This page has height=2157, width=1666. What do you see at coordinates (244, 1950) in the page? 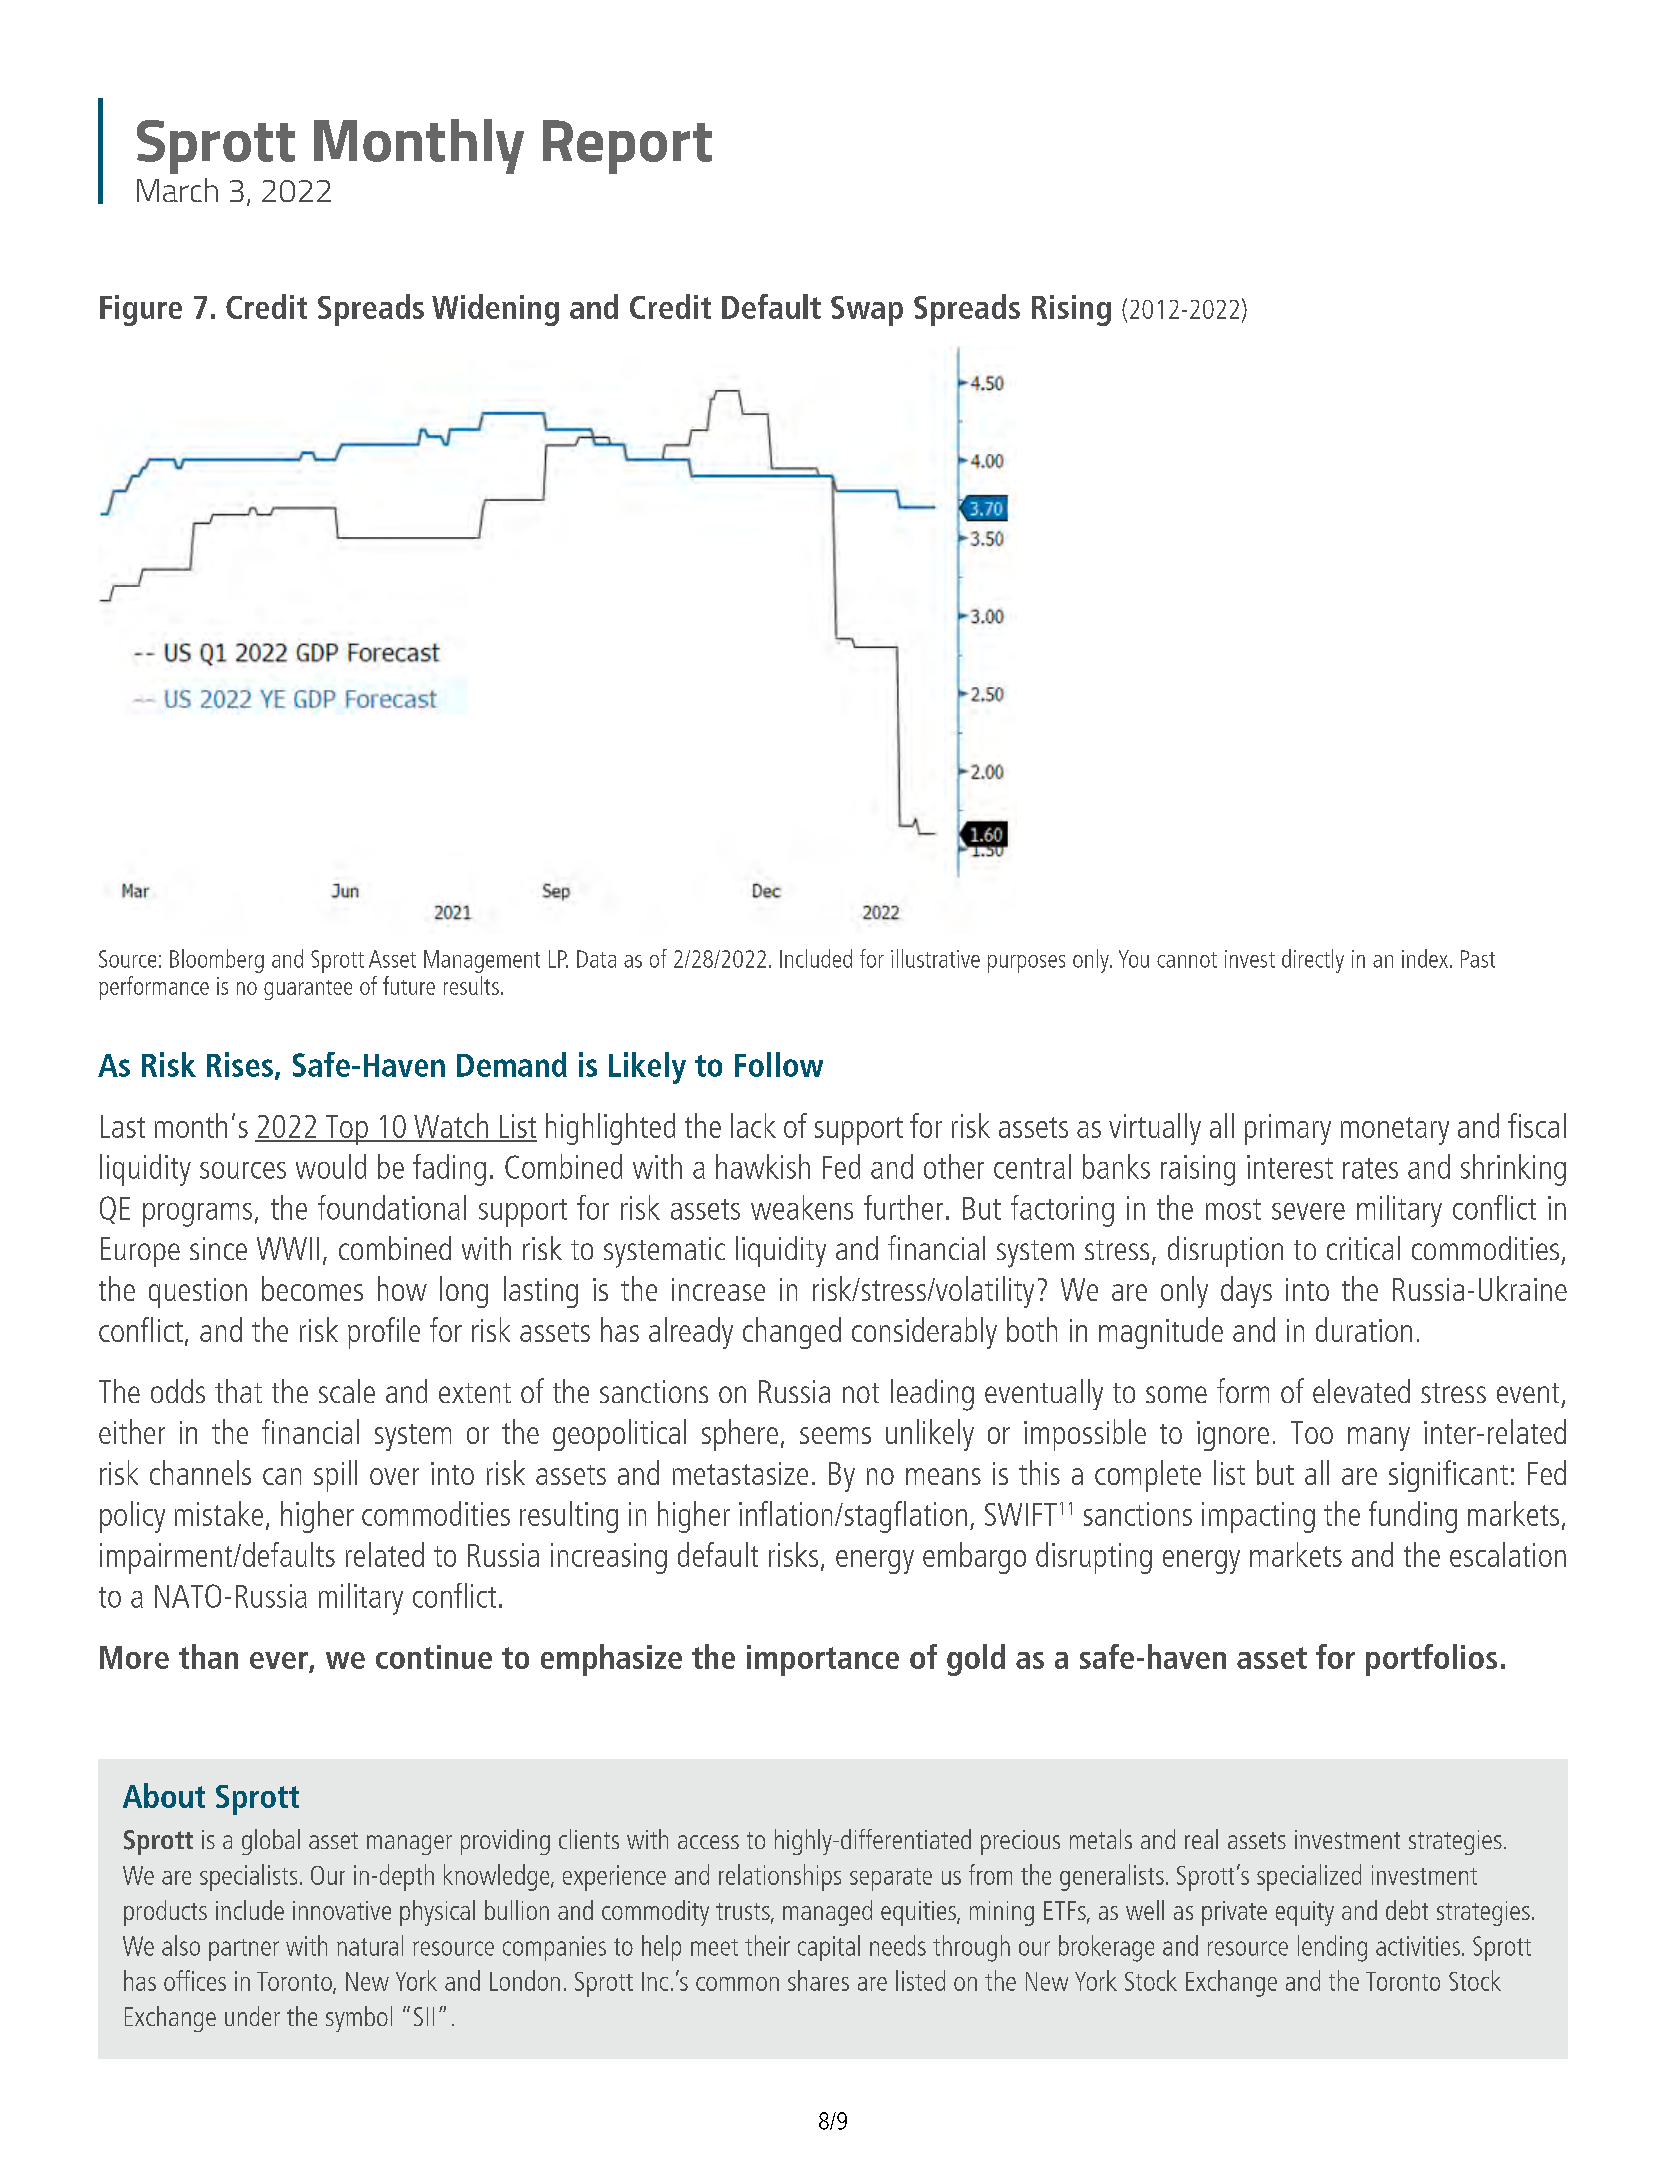
I see `partner` at bounding box center [244, 1950].
